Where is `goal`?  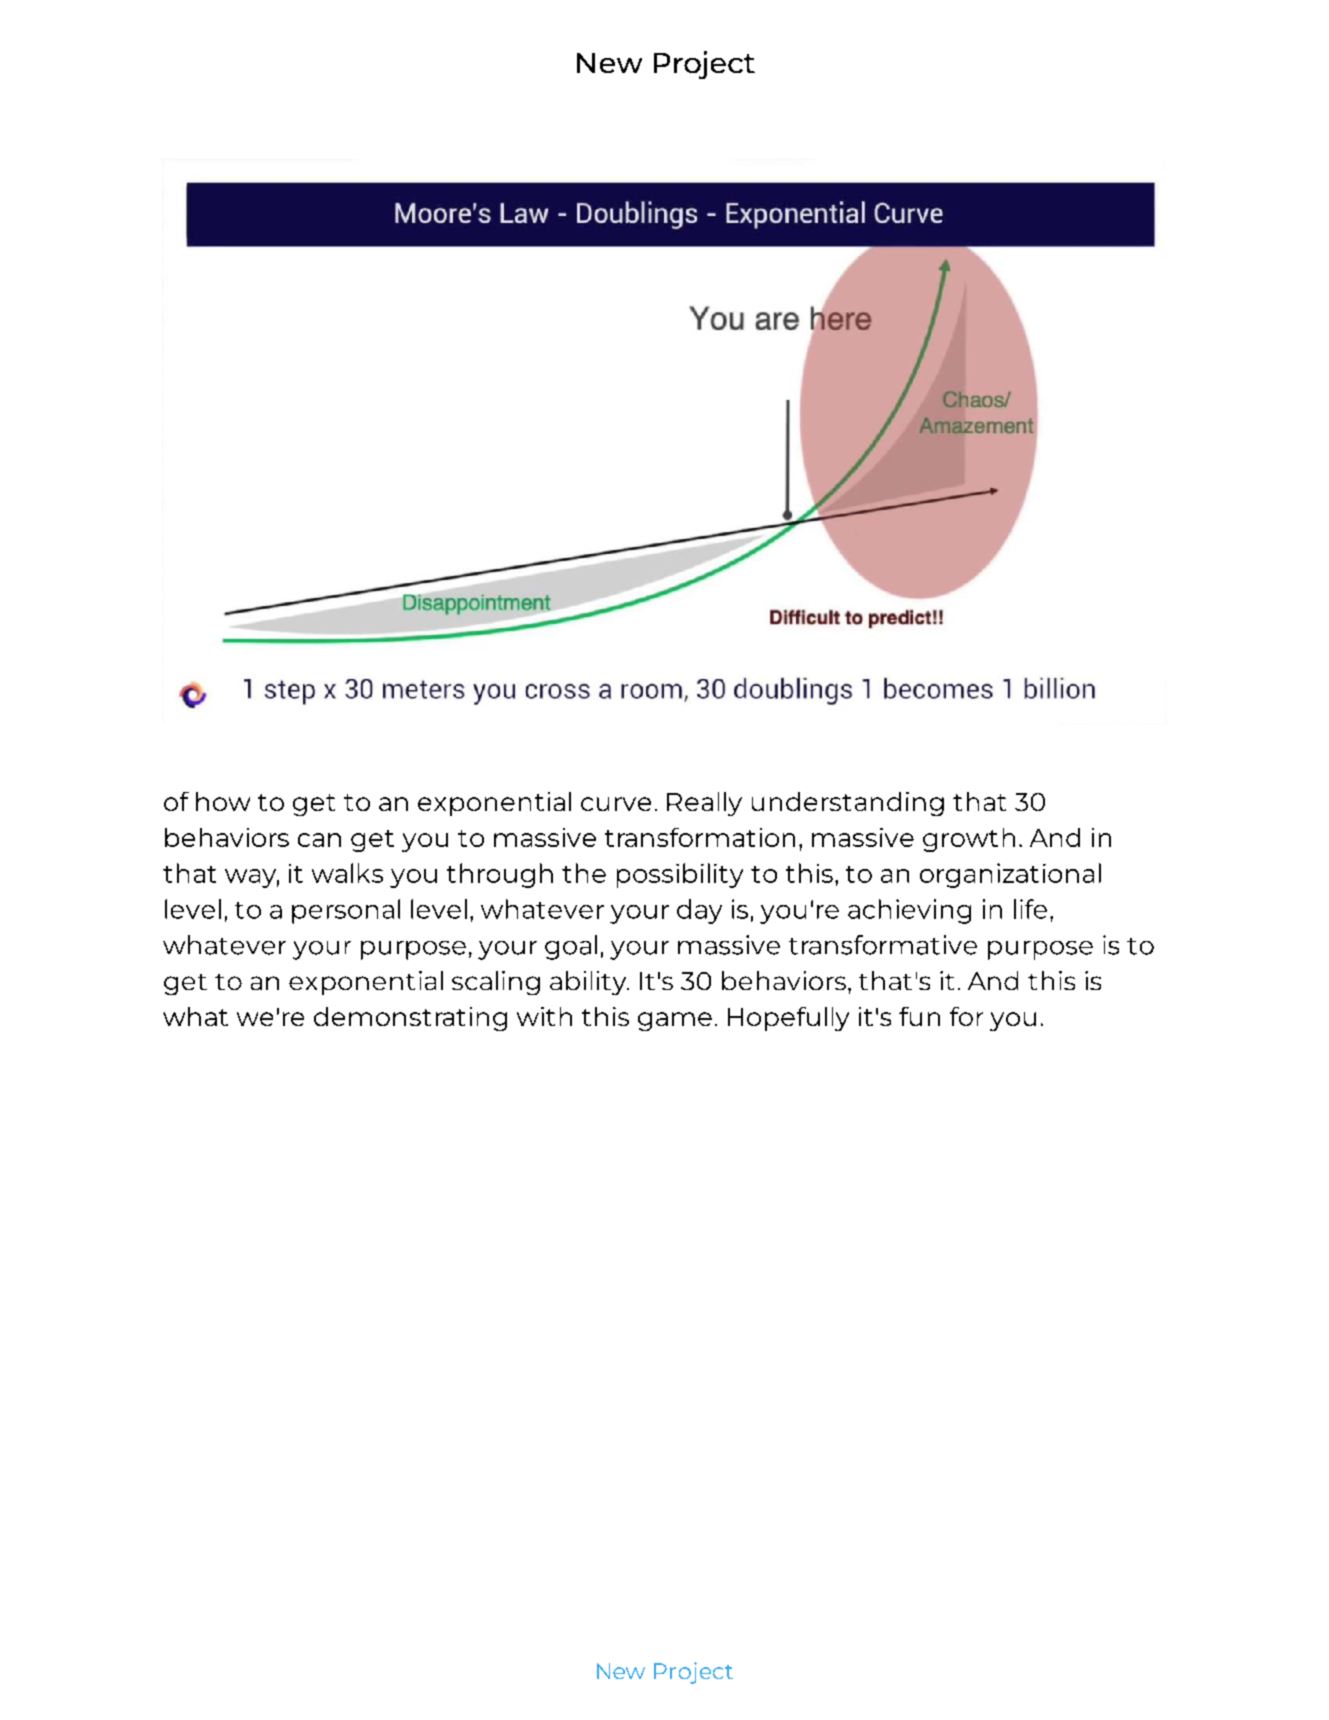
goal is located at coordinates (571, 947).
